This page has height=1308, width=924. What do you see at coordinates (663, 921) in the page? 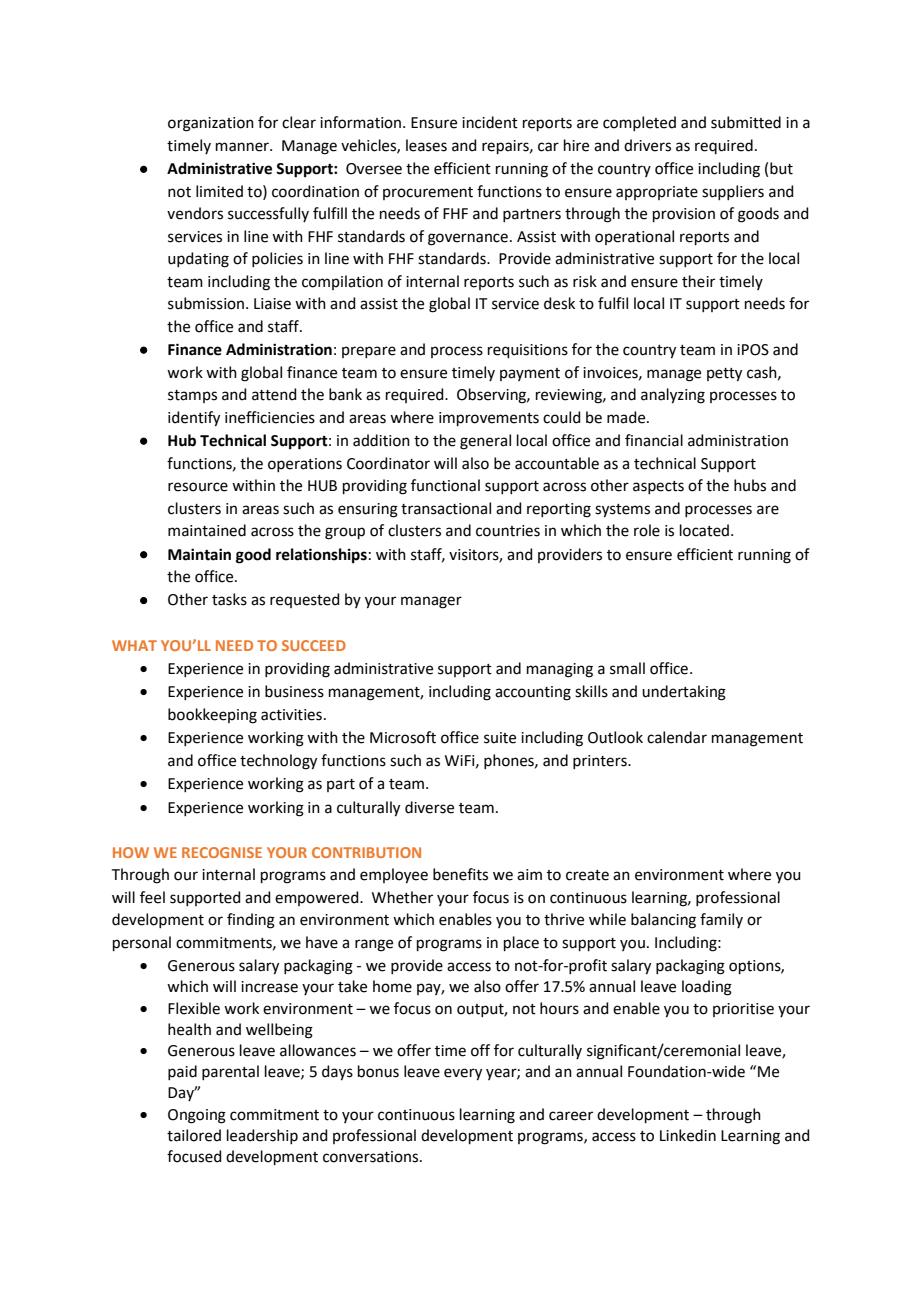
I see `balancing` at bounding box center [663, 921].
